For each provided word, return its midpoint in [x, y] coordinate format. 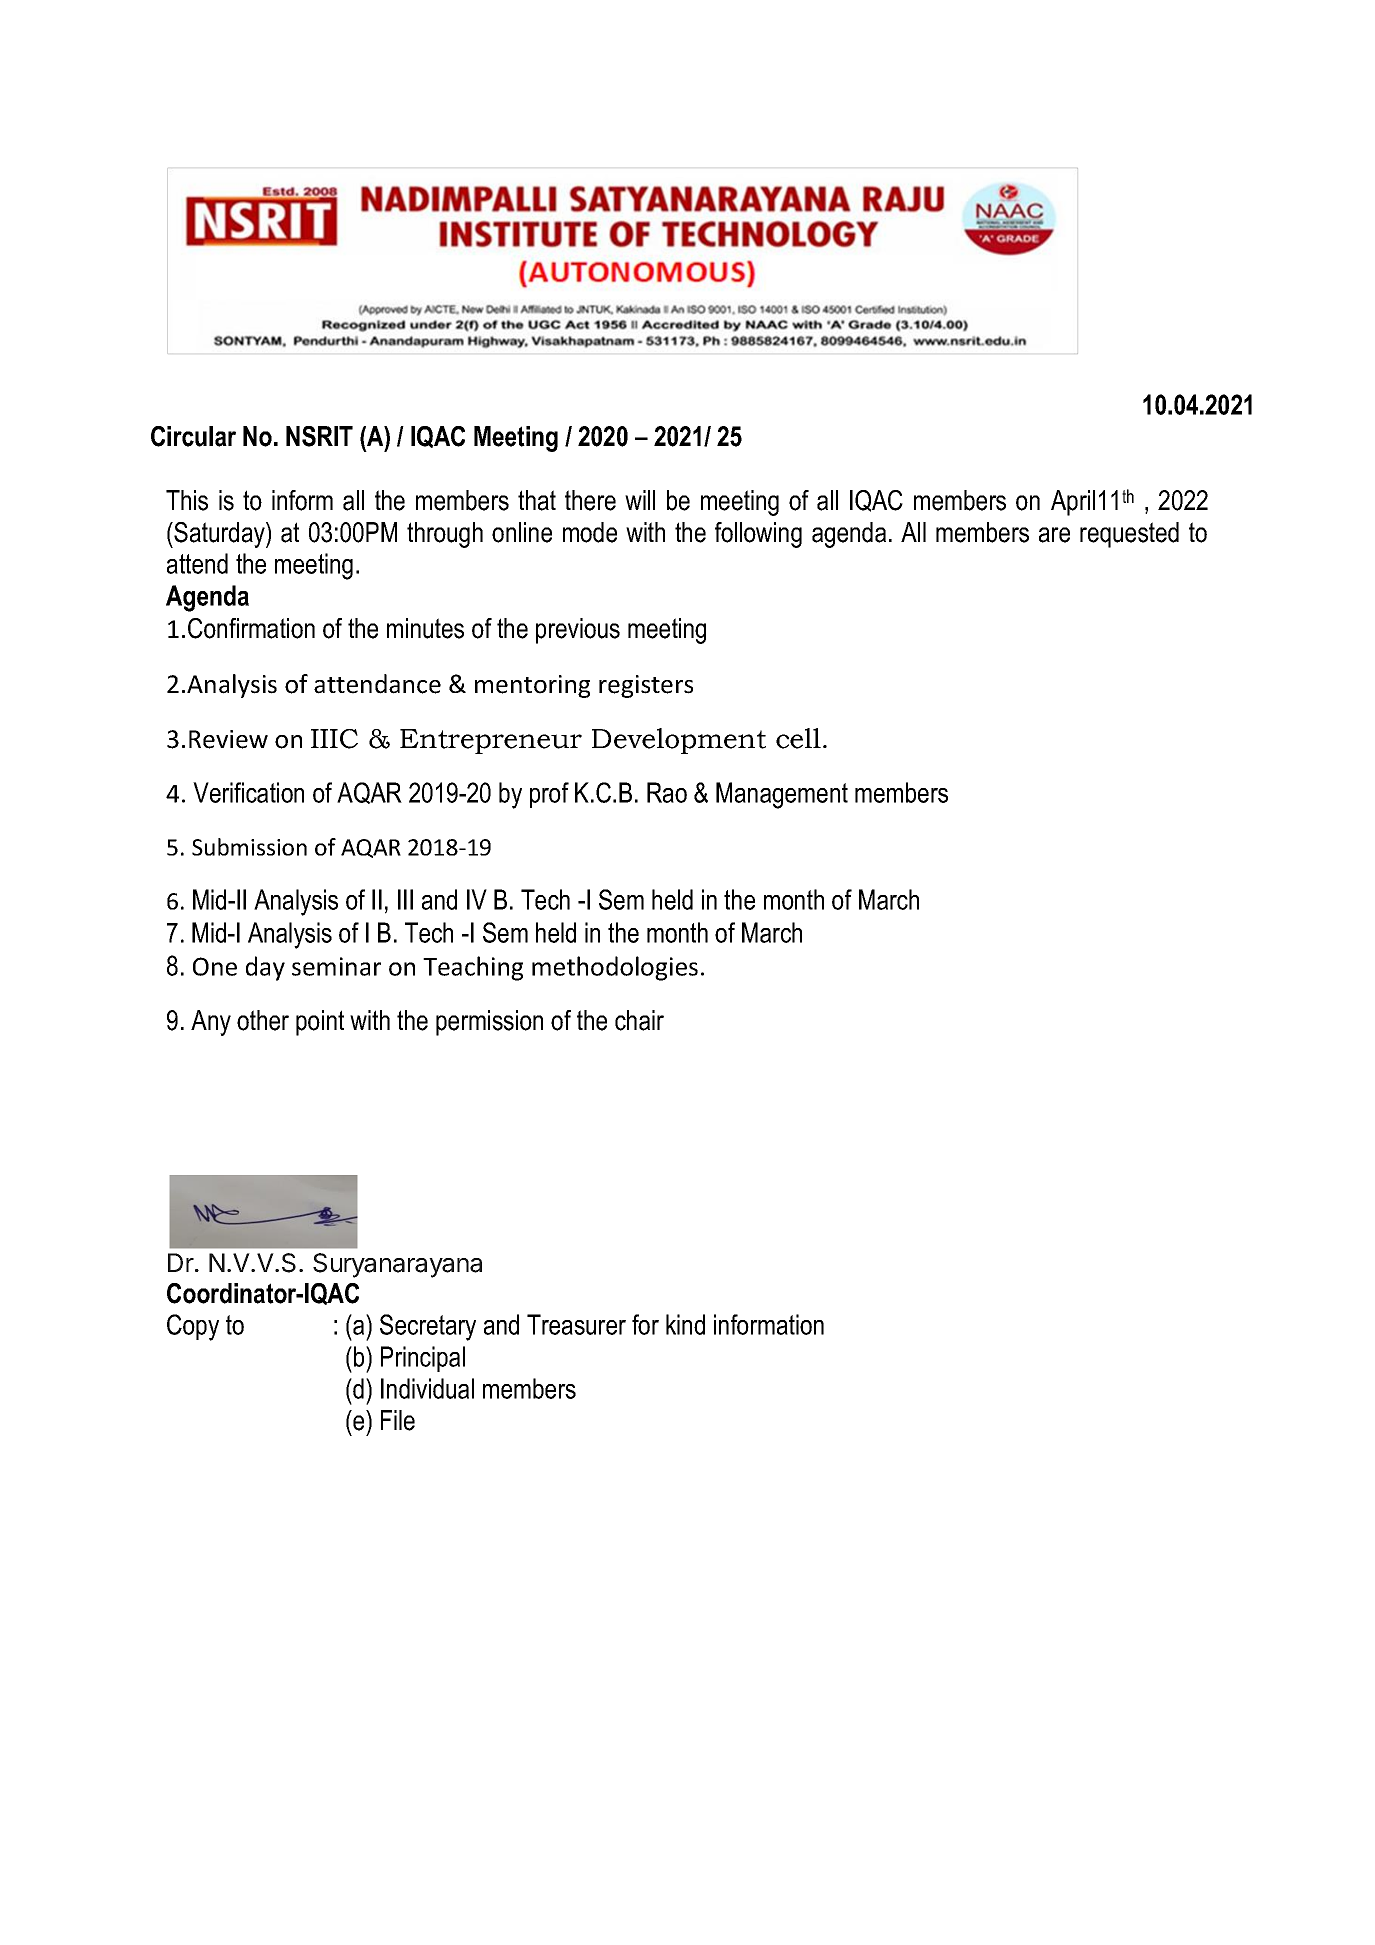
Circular [193, 436]
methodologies [615, 968]
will [640, 500]
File [398, 1420]
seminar [336, 966]
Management [782, 795]
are [1054, 535]
